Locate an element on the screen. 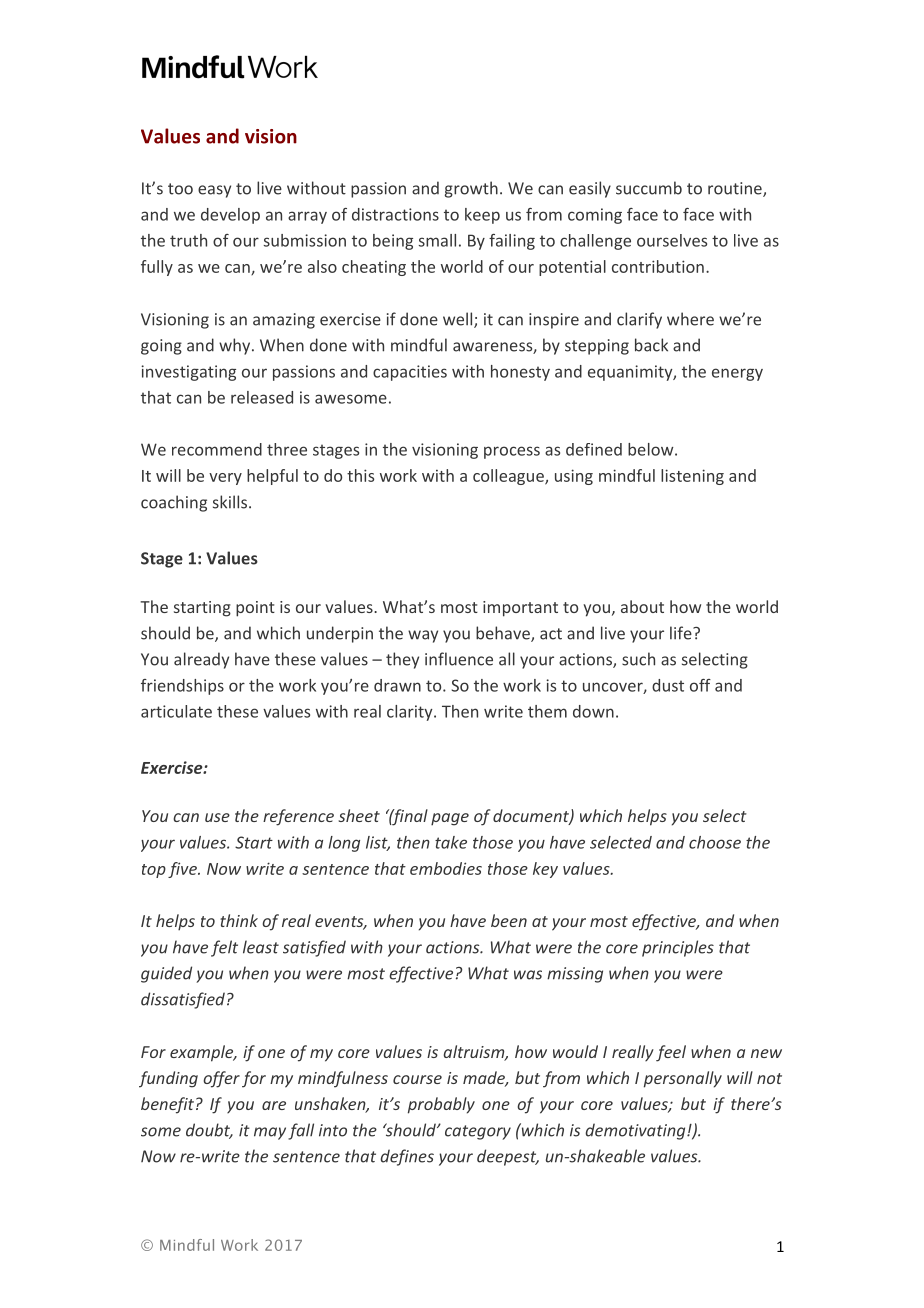  may is located at coordinates (270, 1133).
